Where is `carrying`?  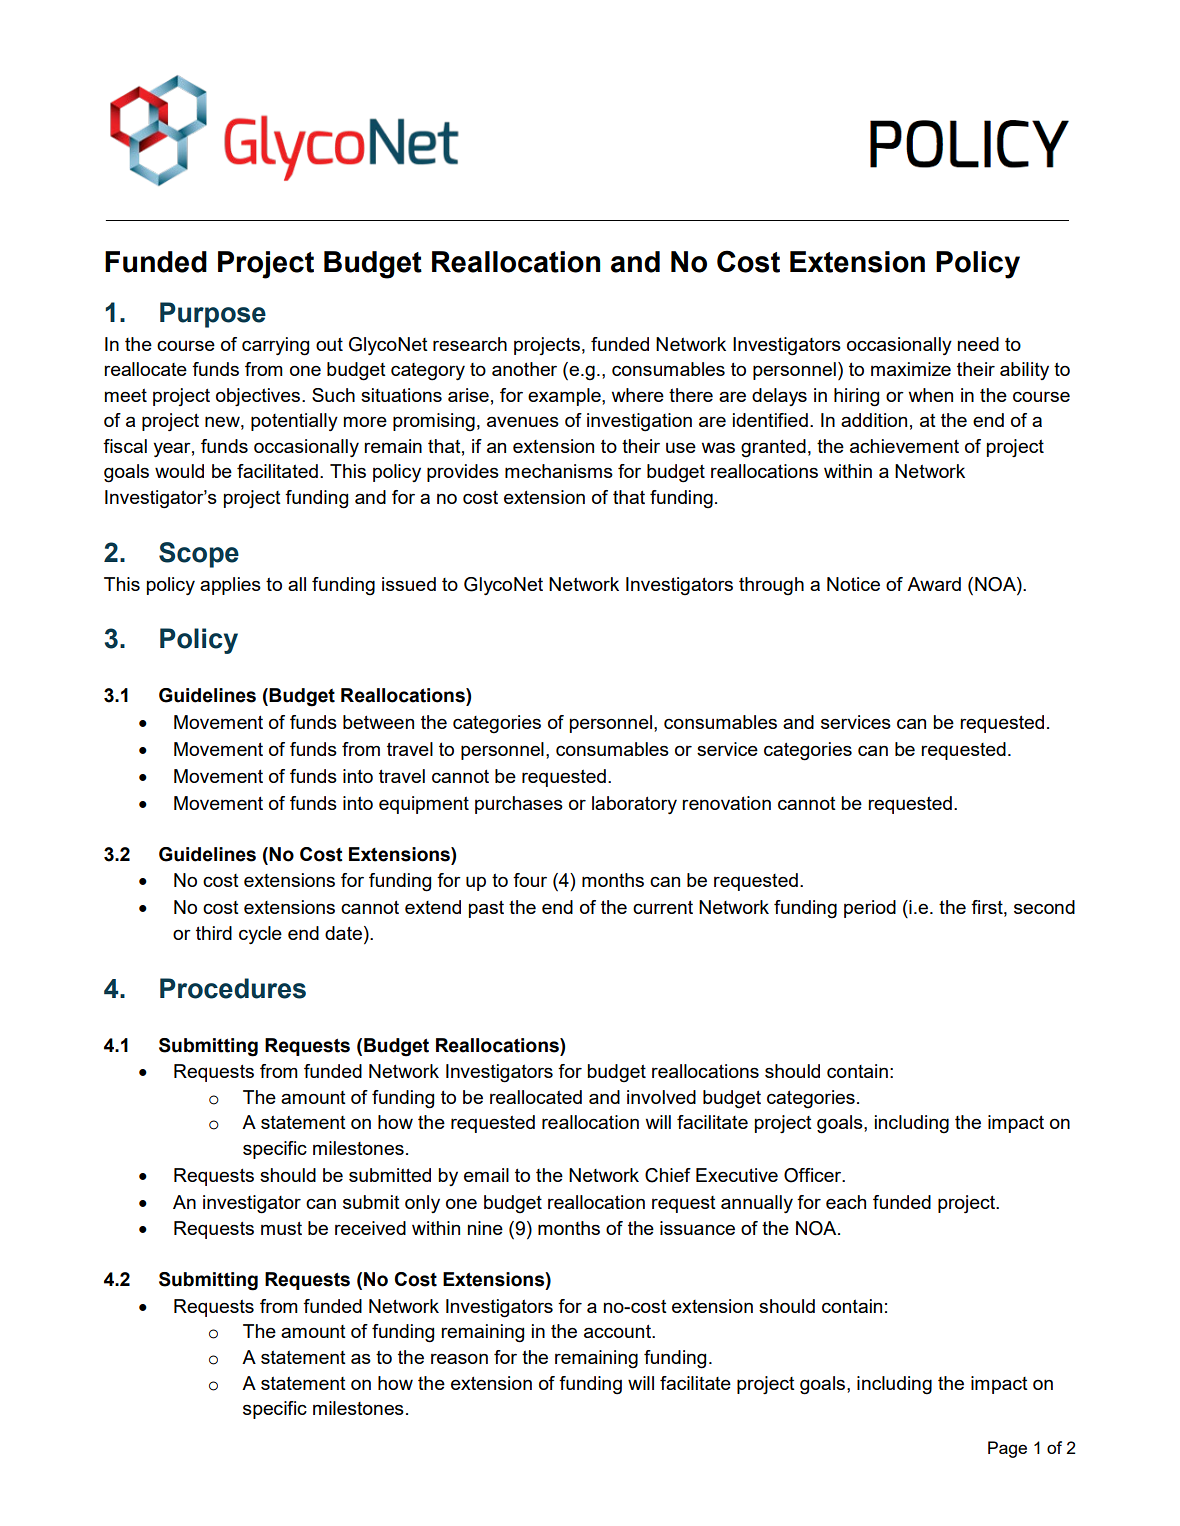
carrying is located at coordinates (275, 346).
